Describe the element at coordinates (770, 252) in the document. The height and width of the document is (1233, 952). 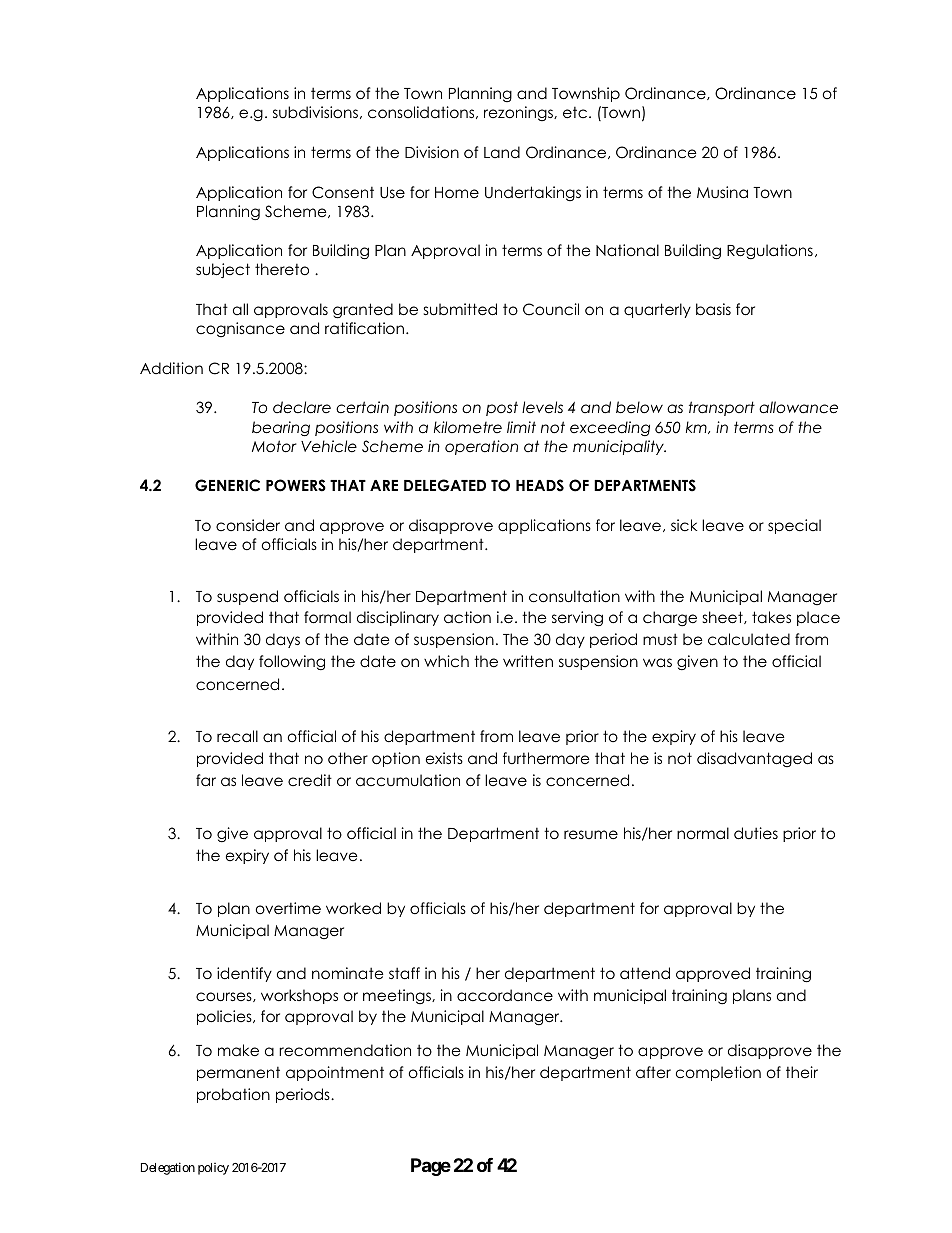
I see `Regulations` at that location.
